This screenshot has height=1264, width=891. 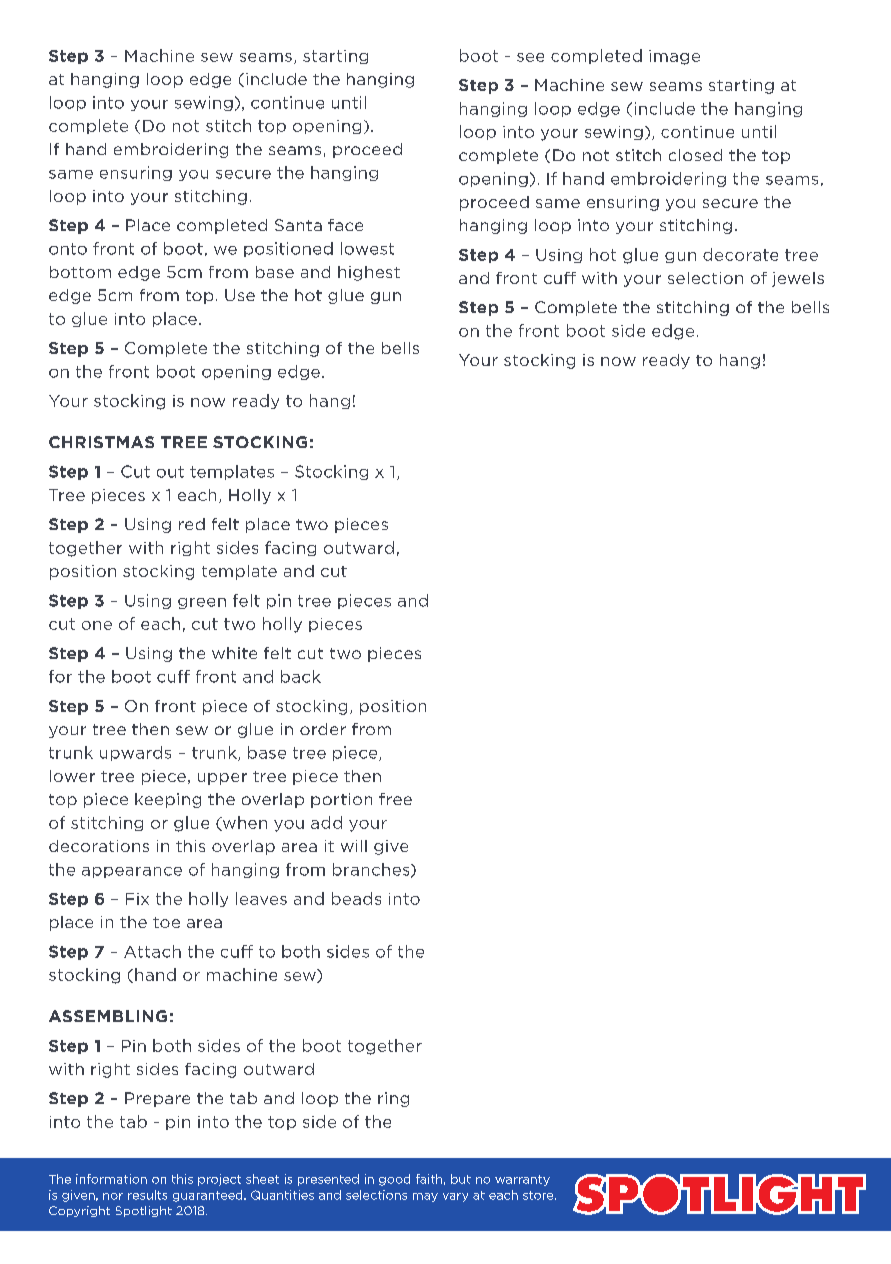 I want to click on image, so click(x=674, y=57).
